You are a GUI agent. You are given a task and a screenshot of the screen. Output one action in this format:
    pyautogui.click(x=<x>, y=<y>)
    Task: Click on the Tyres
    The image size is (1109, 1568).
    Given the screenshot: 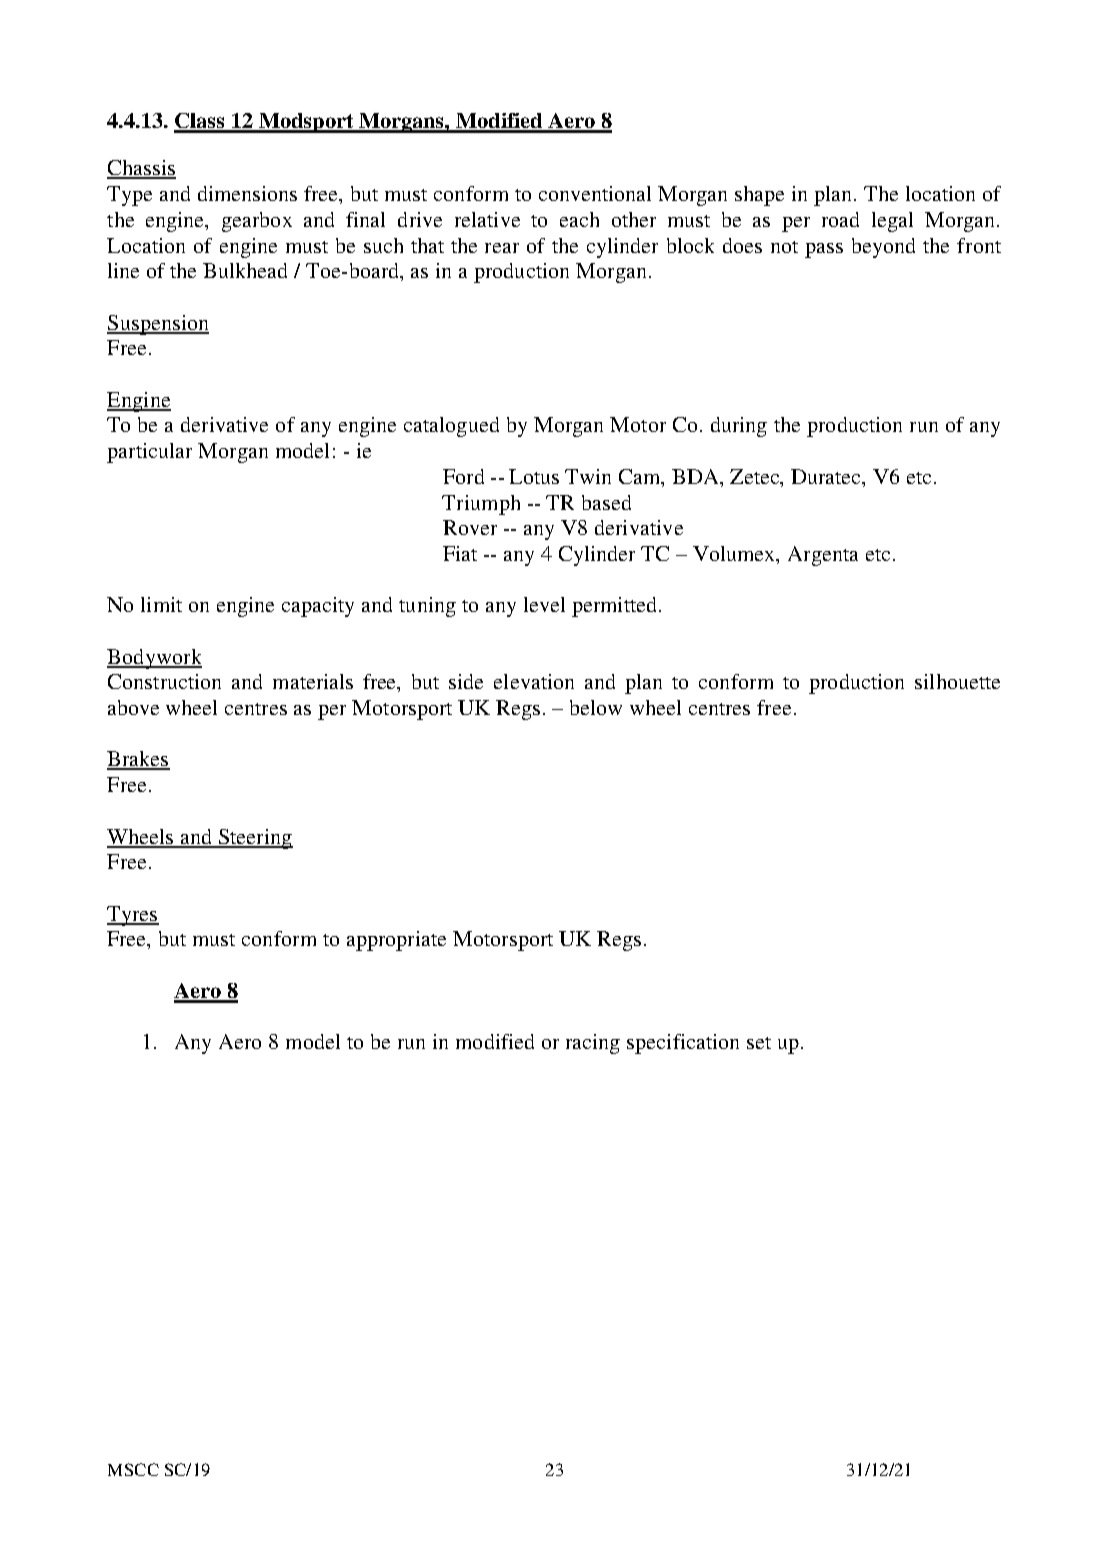 What is the action you would take?
    pyautogui.click(x=133, y=916)
